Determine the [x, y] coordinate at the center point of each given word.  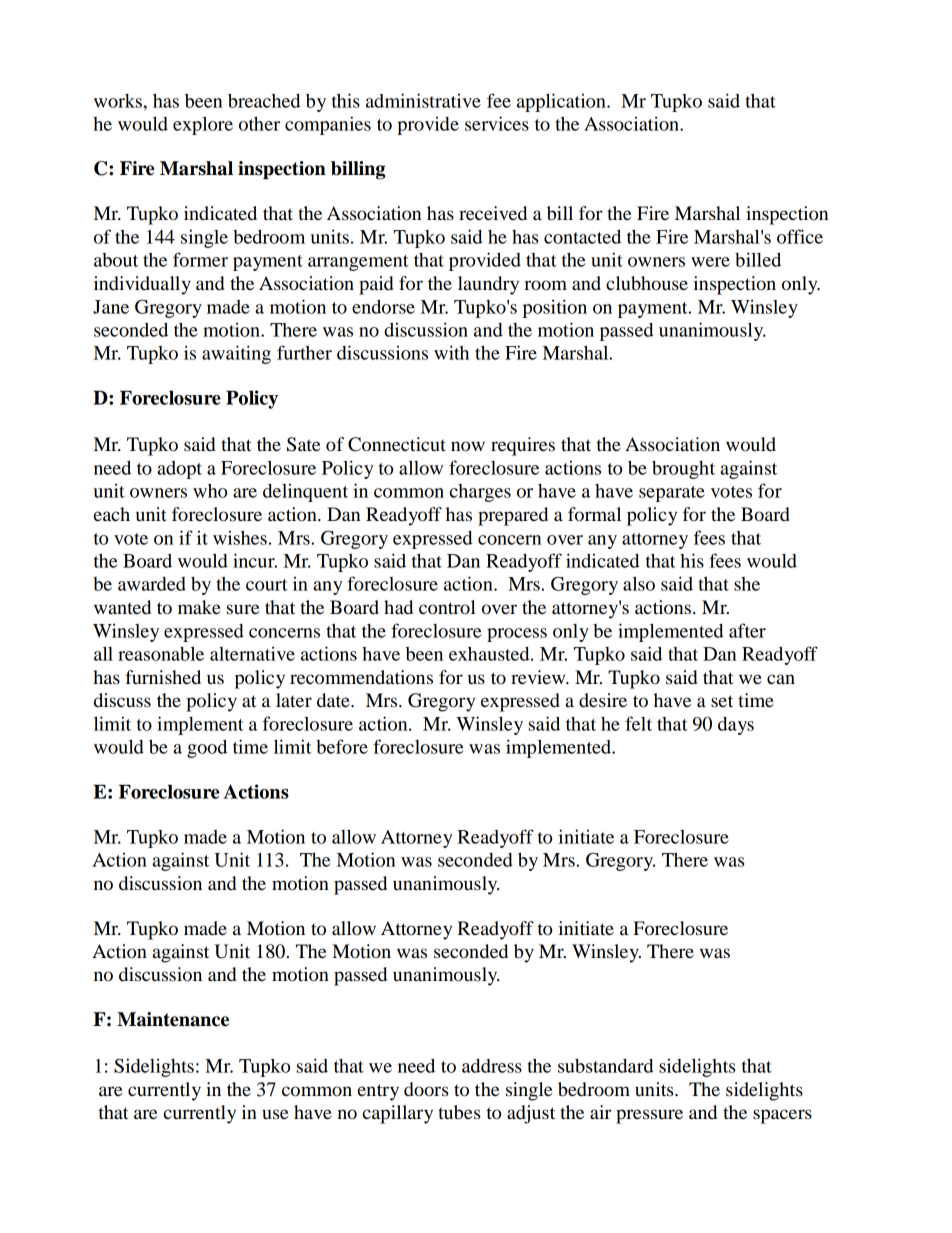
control [447, 607]
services [497, 123]
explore [203, 125]
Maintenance [173, 1019]
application [562, 102]
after [747, 630]
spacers [782, 1116]
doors [426, 1089]
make [199, 607]
